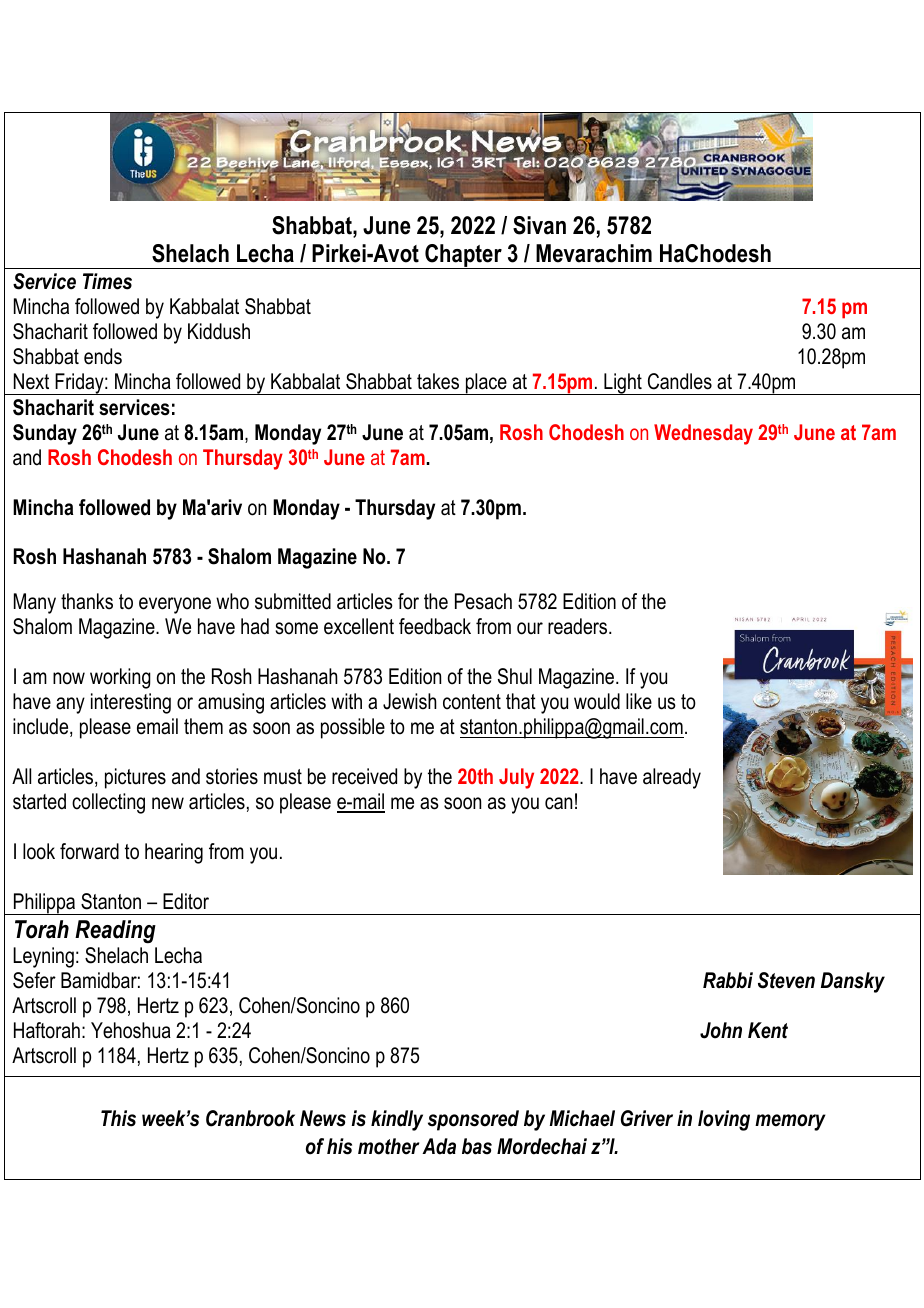  I want to click on Reading, so click(115, 932).
